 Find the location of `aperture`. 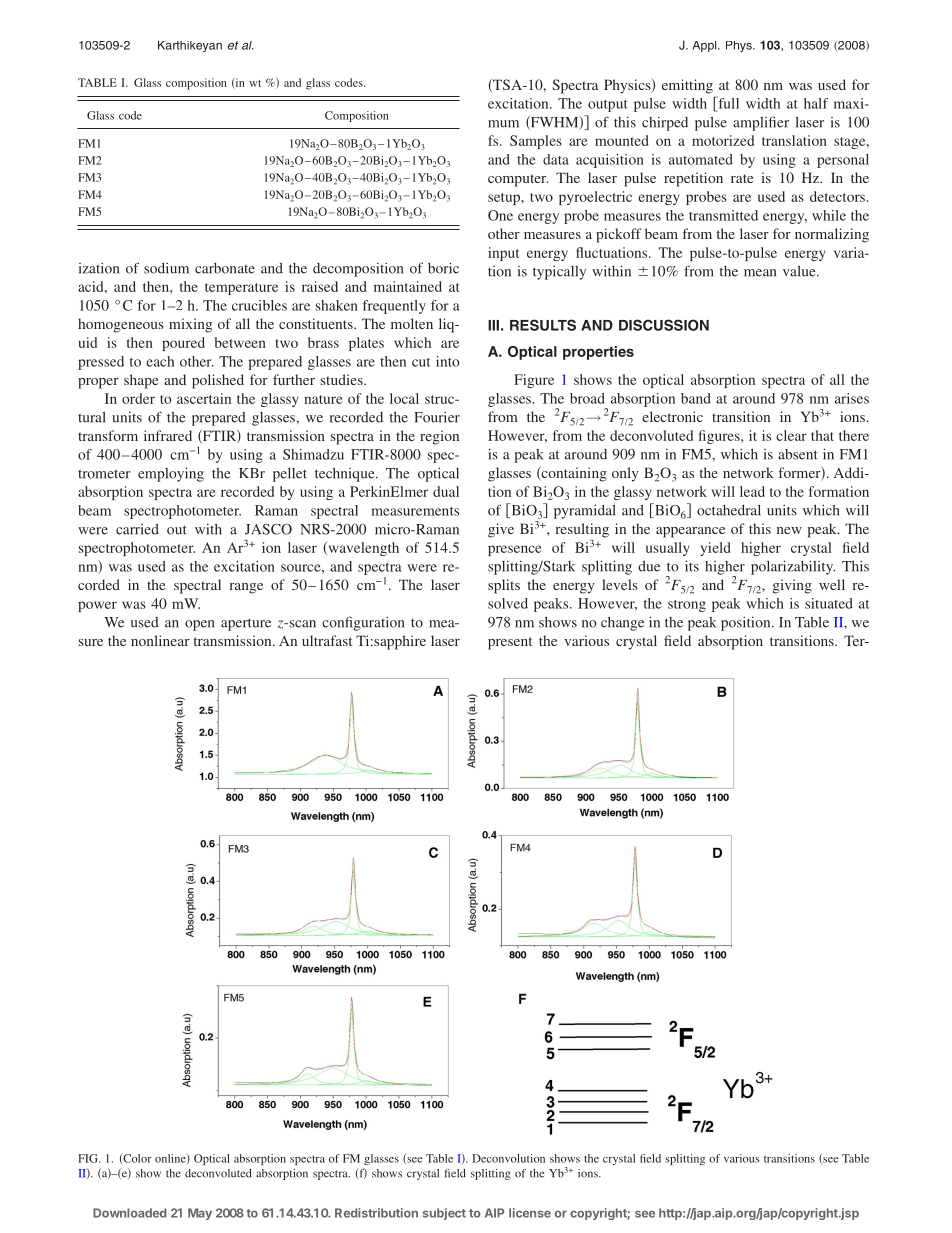

aperture is located at coordinates (246, 624).
